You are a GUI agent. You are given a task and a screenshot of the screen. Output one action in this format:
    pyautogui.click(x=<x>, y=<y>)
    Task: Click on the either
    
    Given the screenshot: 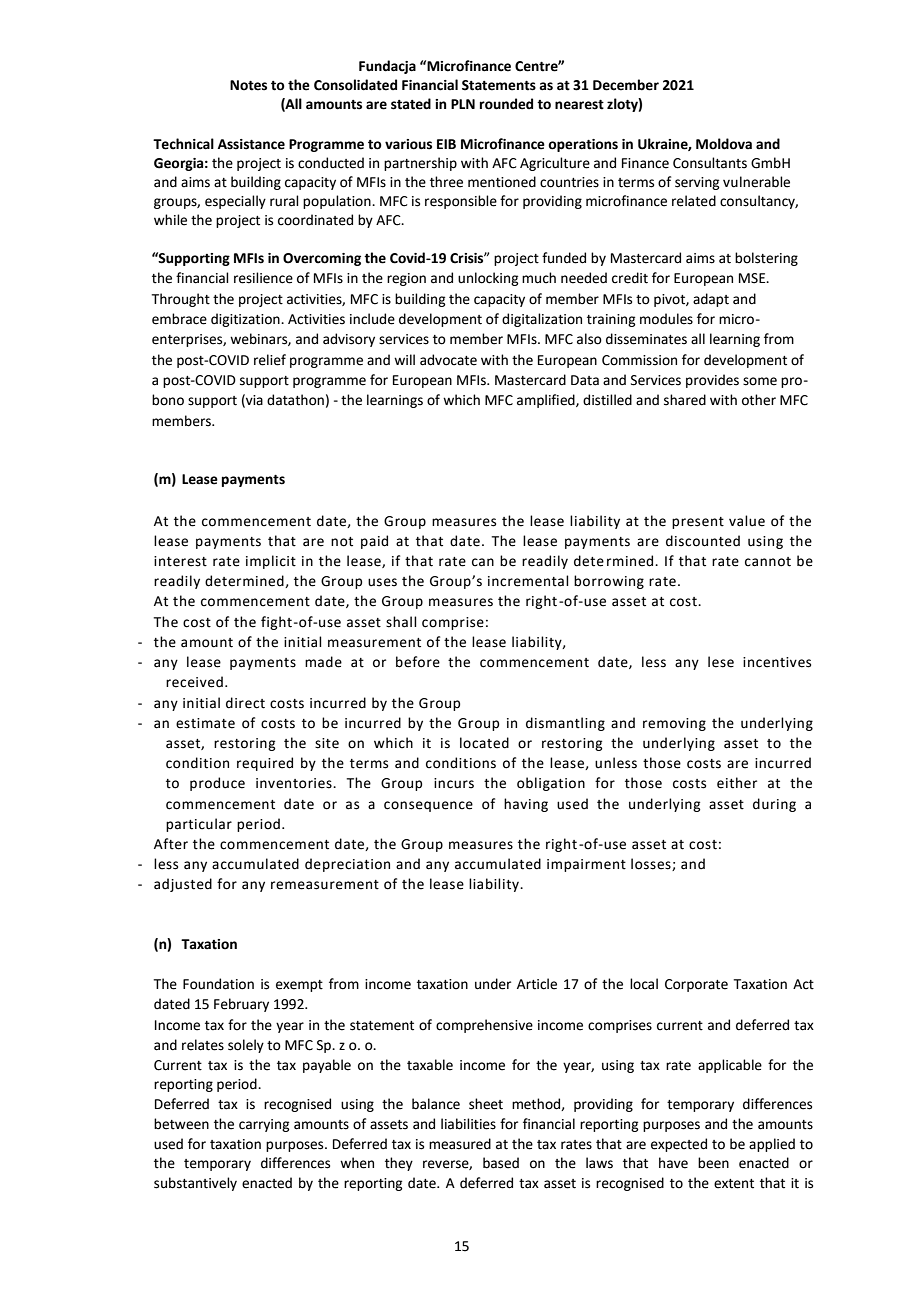 What is the action you would take?
    pyautogui.click(x=737, y=783)
